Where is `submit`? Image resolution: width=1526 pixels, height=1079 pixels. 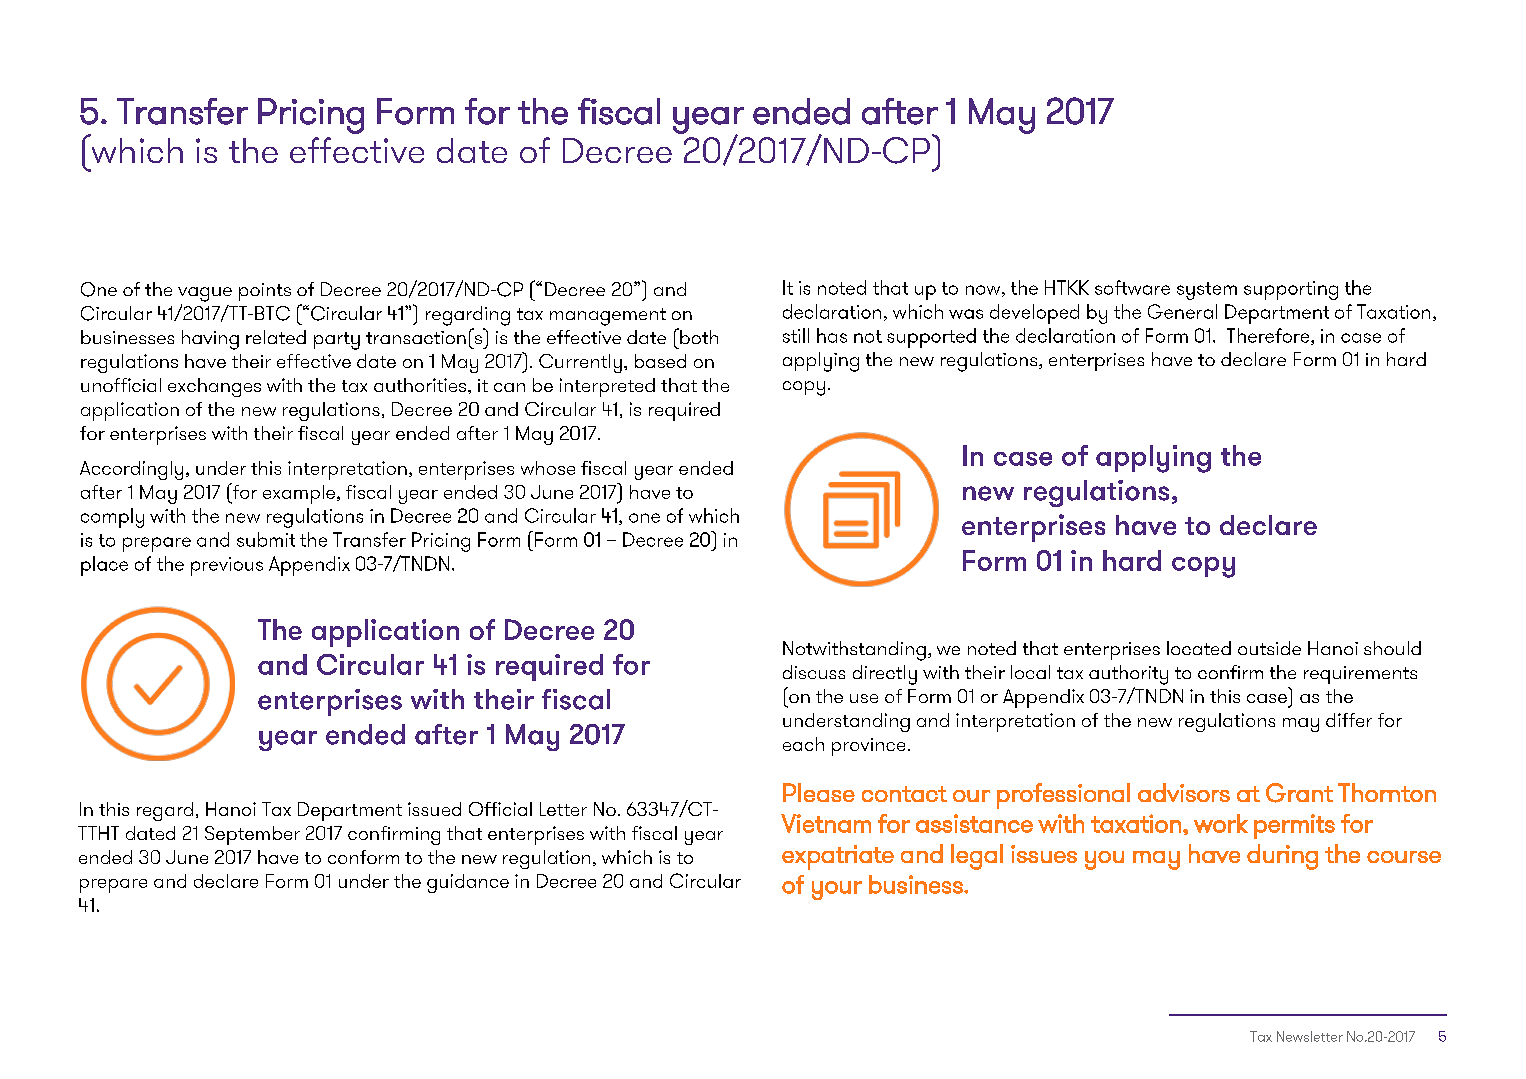
submit is located at coordinates (266, 539).
